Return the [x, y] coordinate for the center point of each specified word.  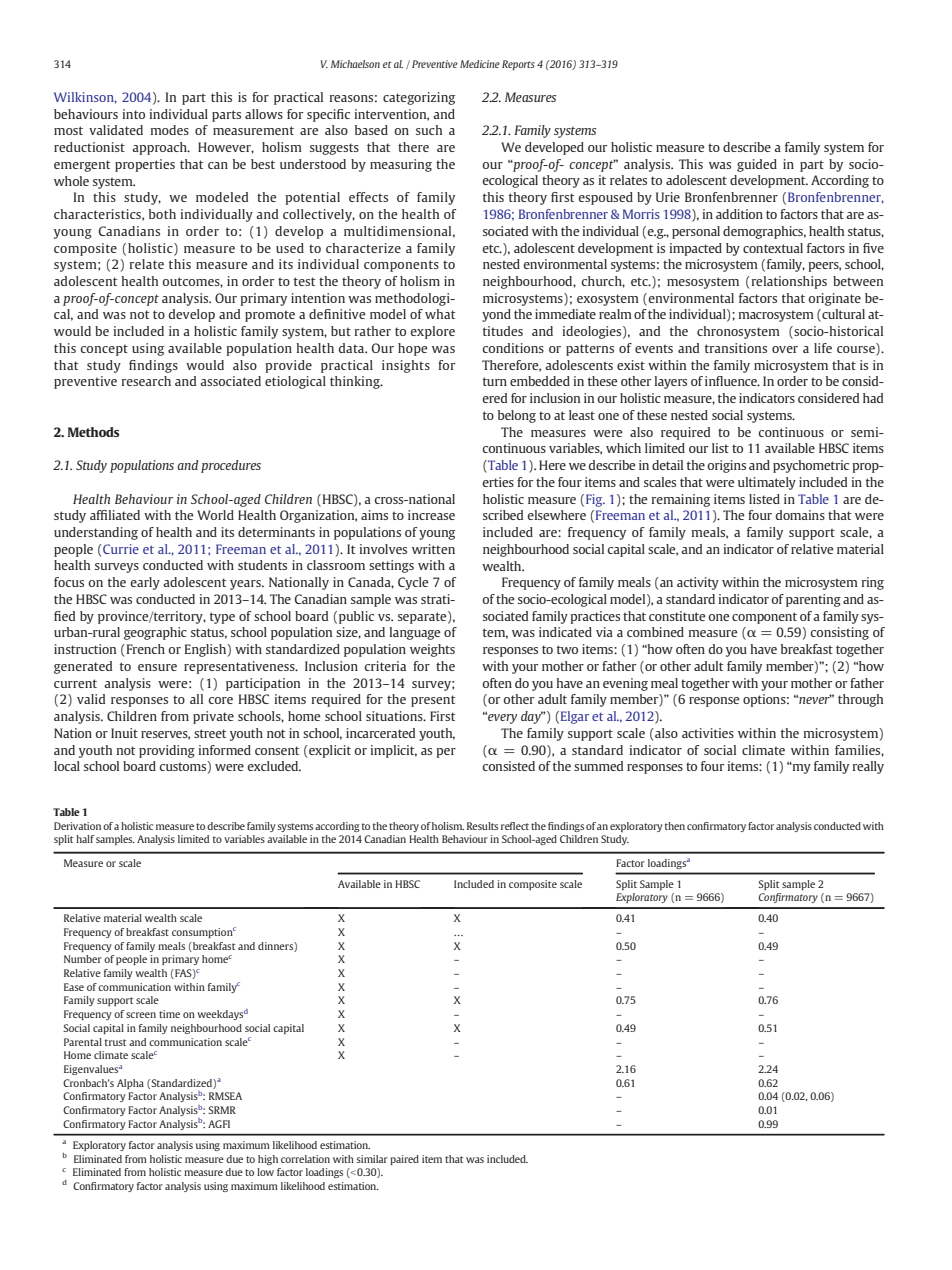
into [134, 114]
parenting [813, 600]
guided [757, 165]
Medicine [480, 64]
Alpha [130, 1084]
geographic [155, 633]
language [415, 633]
